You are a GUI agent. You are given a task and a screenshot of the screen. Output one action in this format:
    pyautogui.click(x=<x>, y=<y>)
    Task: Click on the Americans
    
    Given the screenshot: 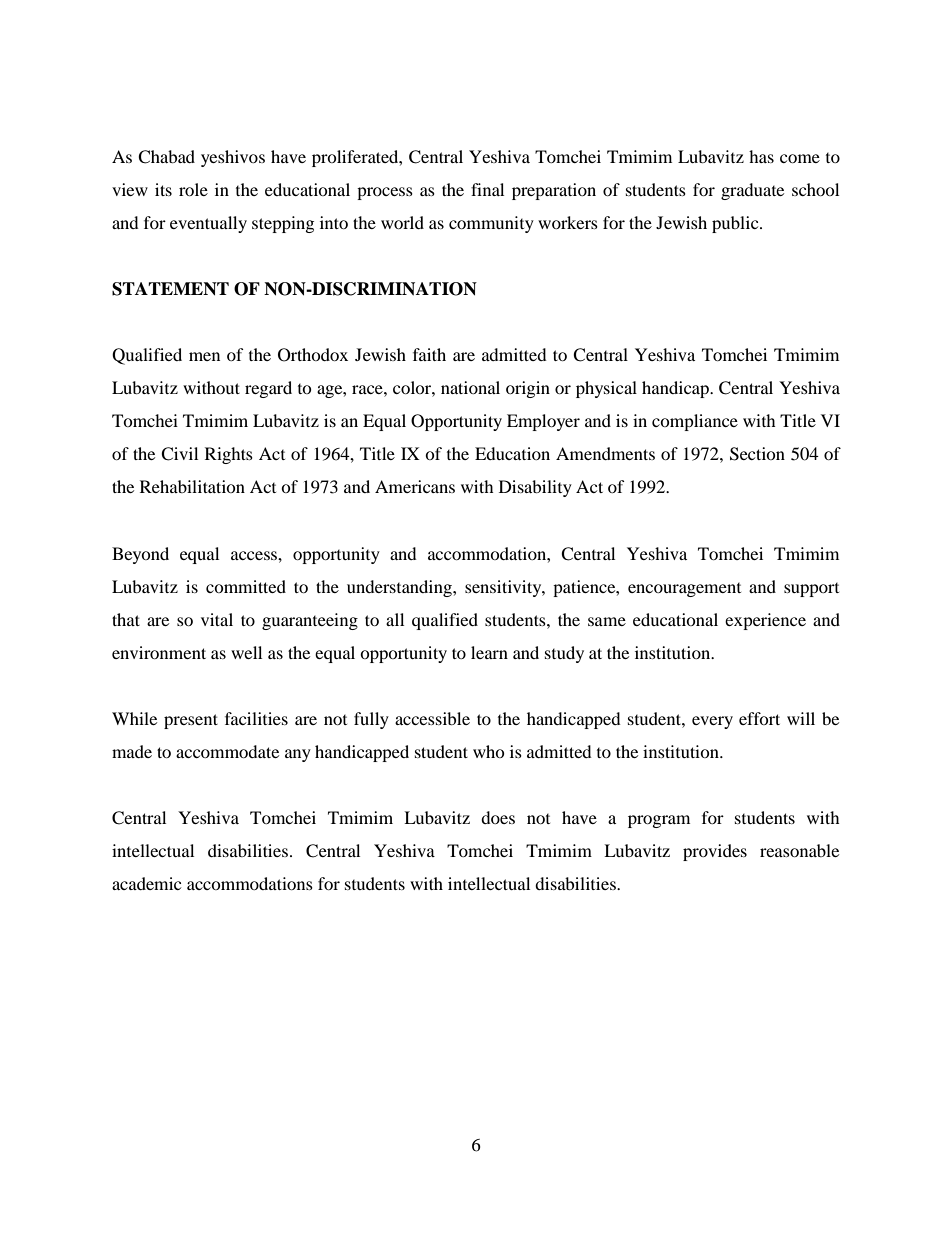 What is the action you would take?
    pyautogui.click(x=415, y=486)
